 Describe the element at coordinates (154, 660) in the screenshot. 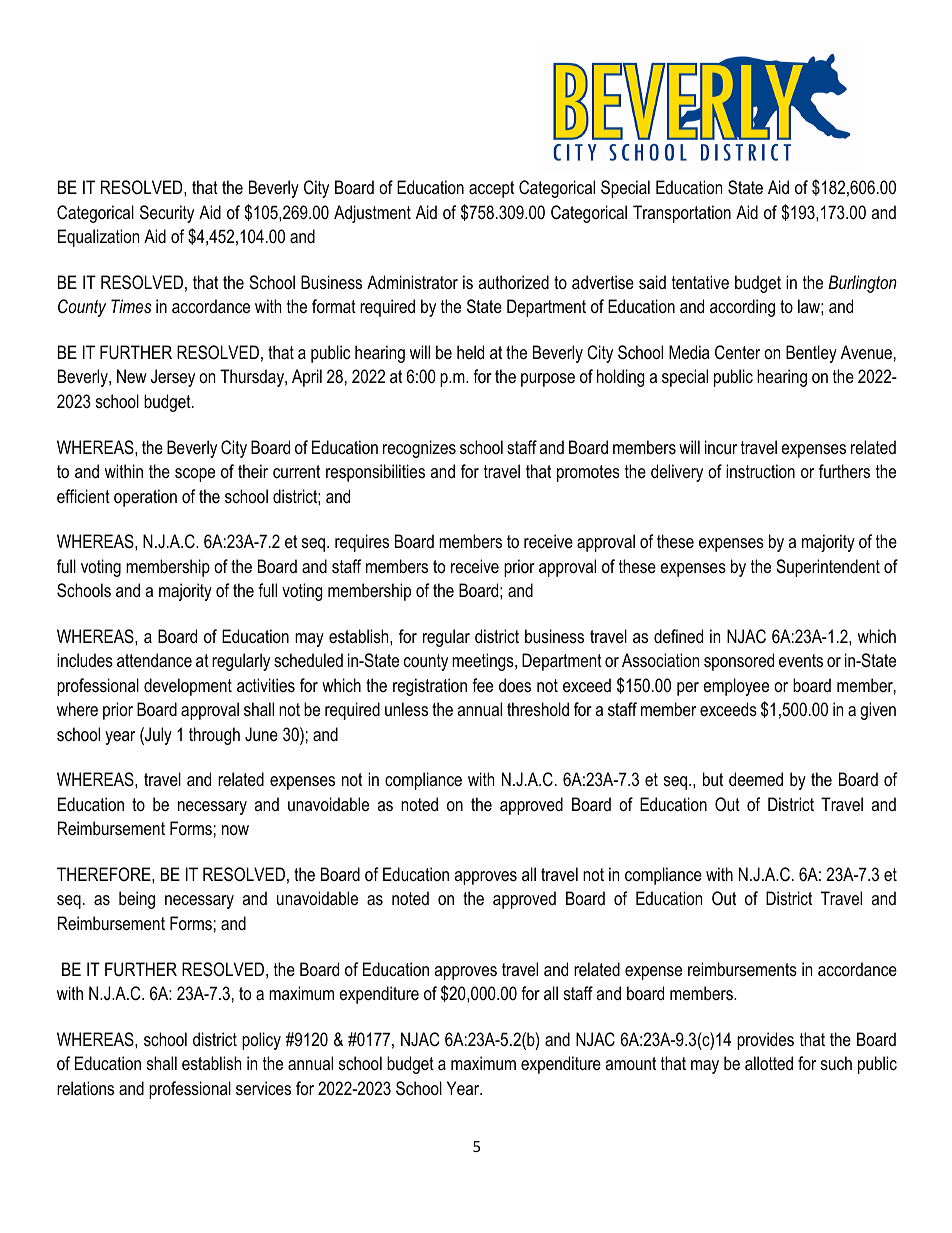

I see `attendance` at that location.
